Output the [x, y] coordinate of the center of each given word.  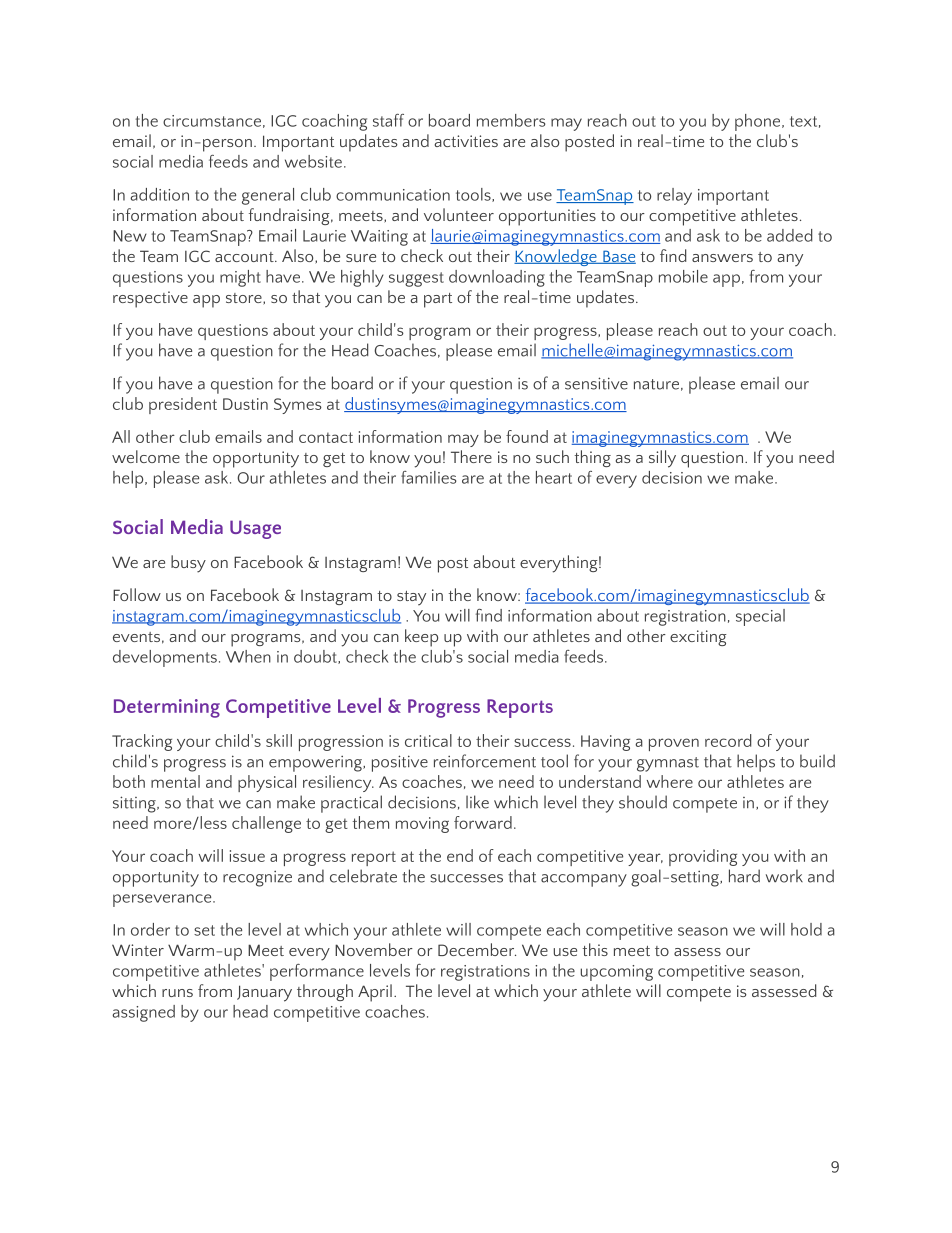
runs [177, 993]
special [760, 617]
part [438, 300]
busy [188, 564]
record [728, 740]
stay [411, 598]
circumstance [212, 121]
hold [806, 929]
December [477, 949]
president [183, 405]
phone [759, 122]
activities [466, 141]
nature [656, 384]
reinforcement [485, 761]
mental [175, 781]
